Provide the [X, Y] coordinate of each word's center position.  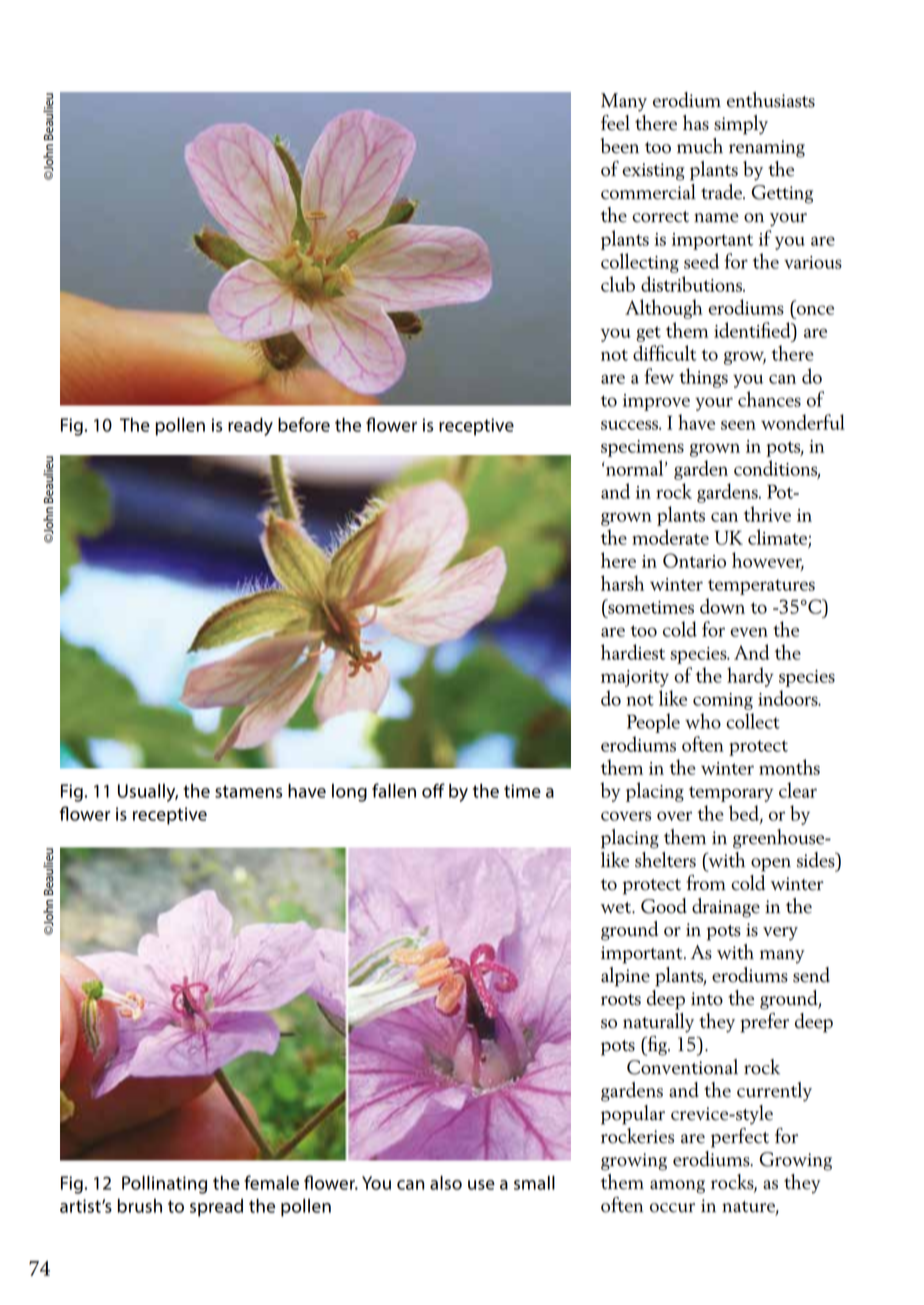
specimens [642, 448]
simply [741, 125]
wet [617, 908]
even [749, 632]
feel [615, 123]
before [304, 424]
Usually [148, 793]
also [446, 1183]
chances [769, 399]
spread [216, 1208]
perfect [740, 1138]
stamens [248, 791]
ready [250, 427]
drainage [726, 908]
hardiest [633, 652]
